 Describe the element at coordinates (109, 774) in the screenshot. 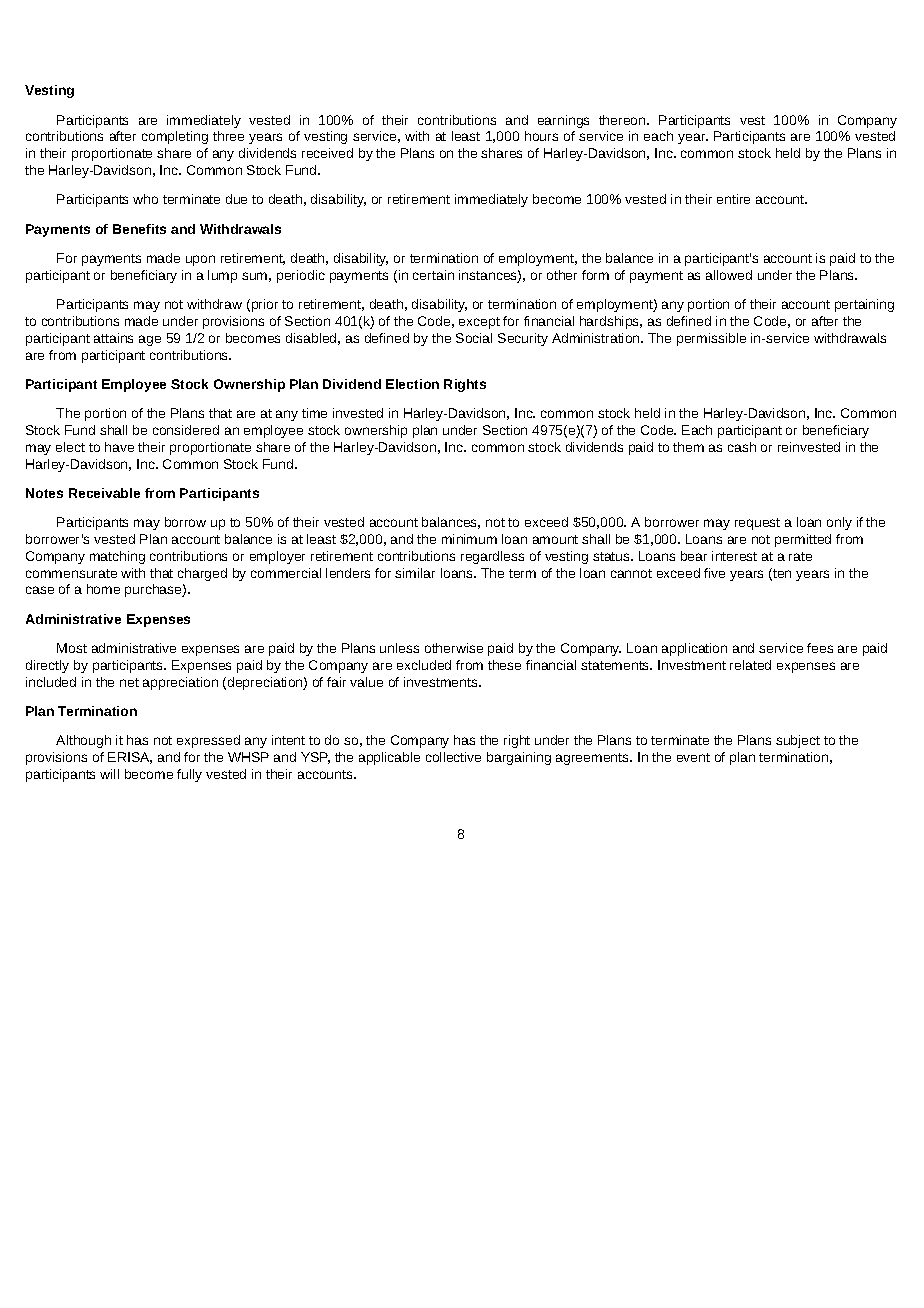

I see `will` at that location.
